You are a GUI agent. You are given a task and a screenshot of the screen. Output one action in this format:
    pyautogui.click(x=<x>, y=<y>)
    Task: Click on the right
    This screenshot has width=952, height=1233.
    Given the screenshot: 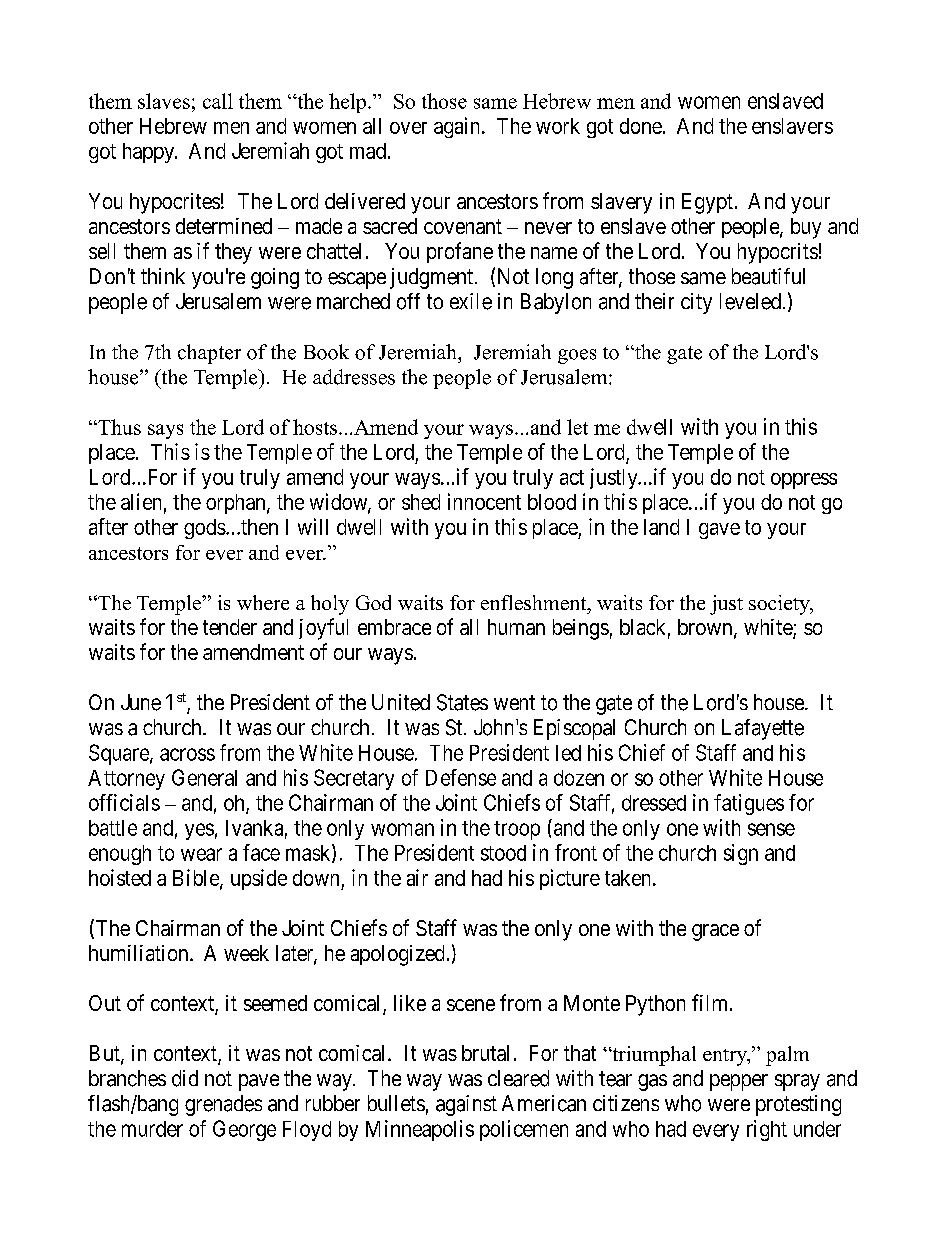 What is the action you would take?
    pyautogui.click(x=767, y=1130)
